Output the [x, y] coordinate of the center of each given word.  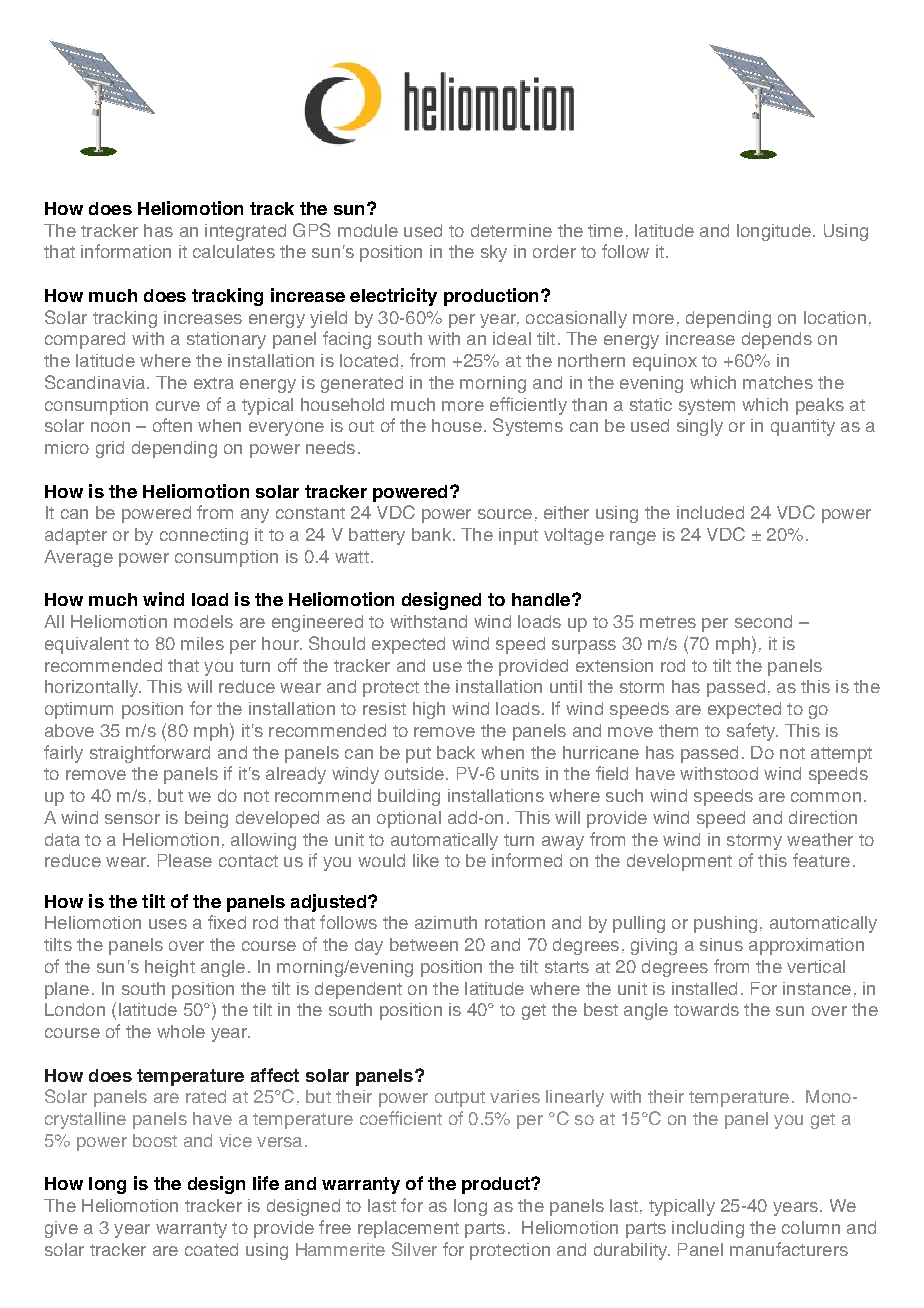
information [126, 251]
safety [752, 732]
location [835, 317]
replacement [408, 1229]
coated [211, 1249]
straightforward [150, 754]
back [456, 752]
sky [494, 253]
